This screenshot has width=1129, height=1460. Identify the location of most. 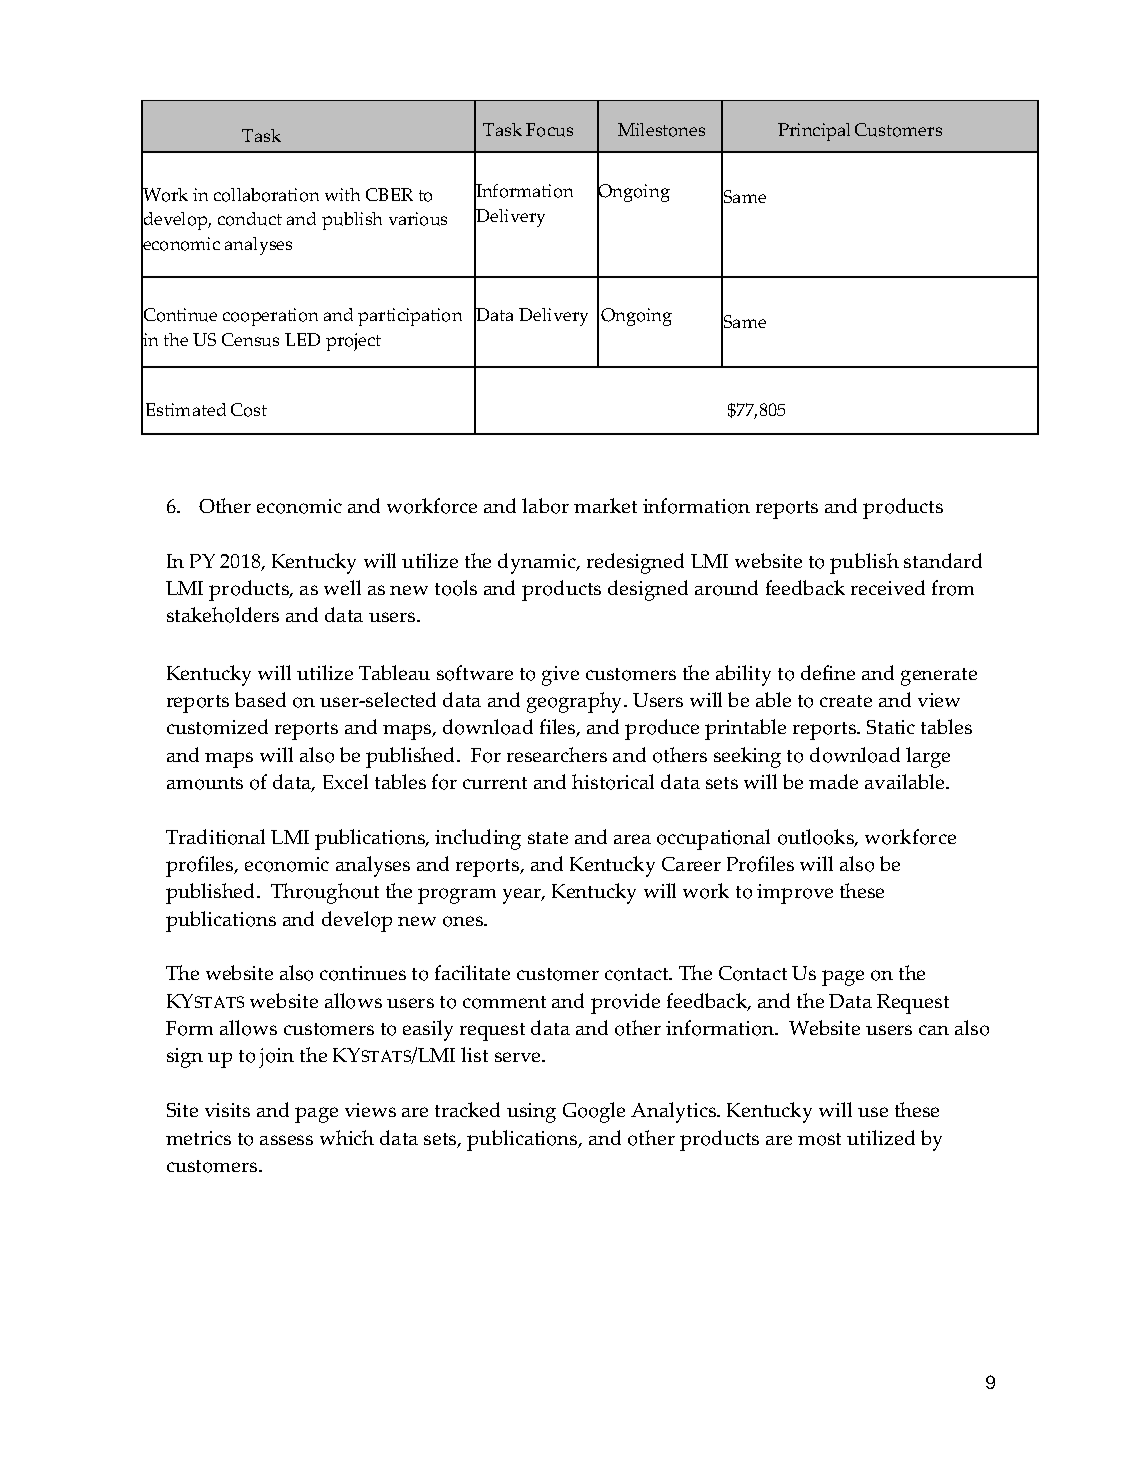
(819, 1139).
